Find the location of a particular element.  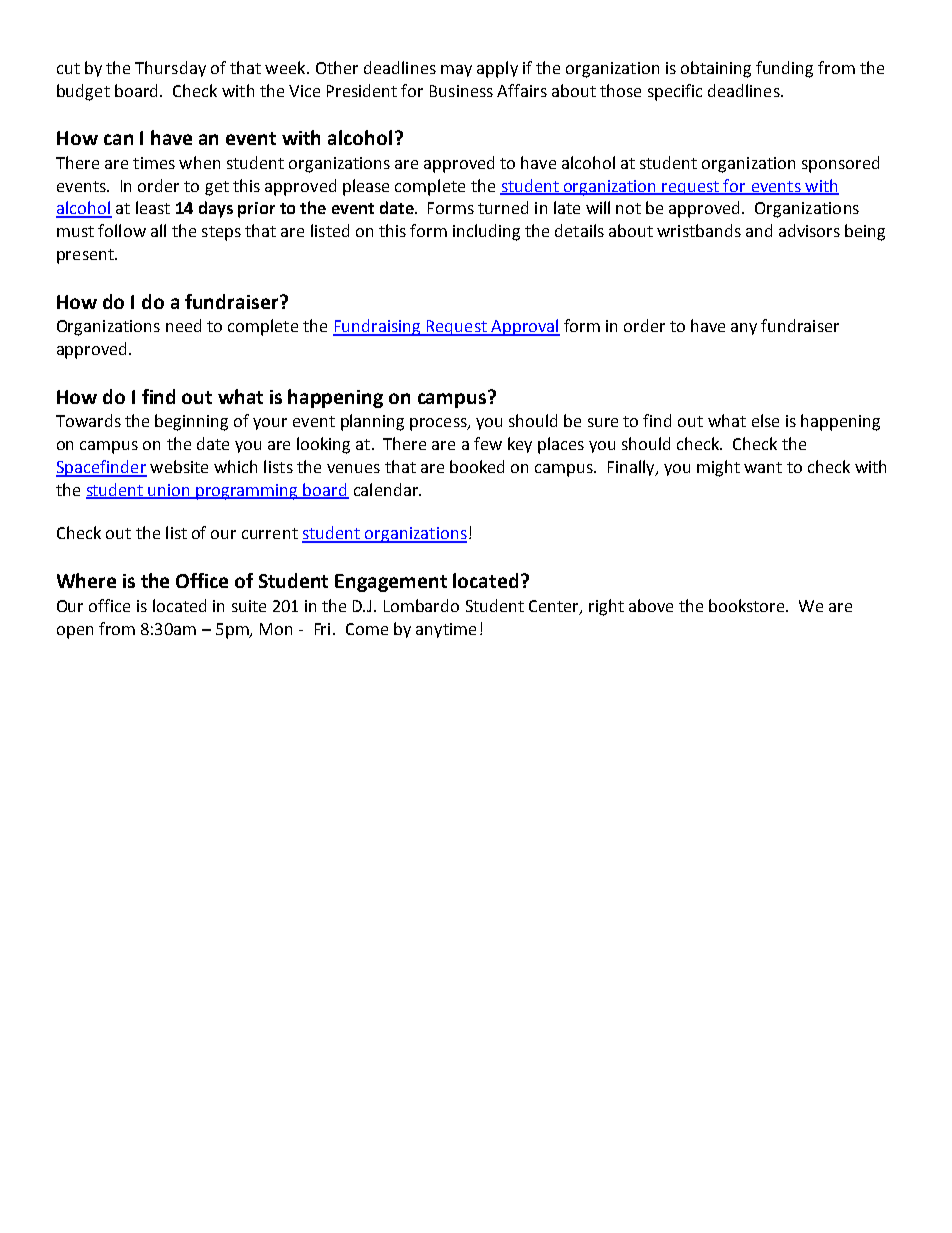

Approval is located at coordinates (524, 327).
